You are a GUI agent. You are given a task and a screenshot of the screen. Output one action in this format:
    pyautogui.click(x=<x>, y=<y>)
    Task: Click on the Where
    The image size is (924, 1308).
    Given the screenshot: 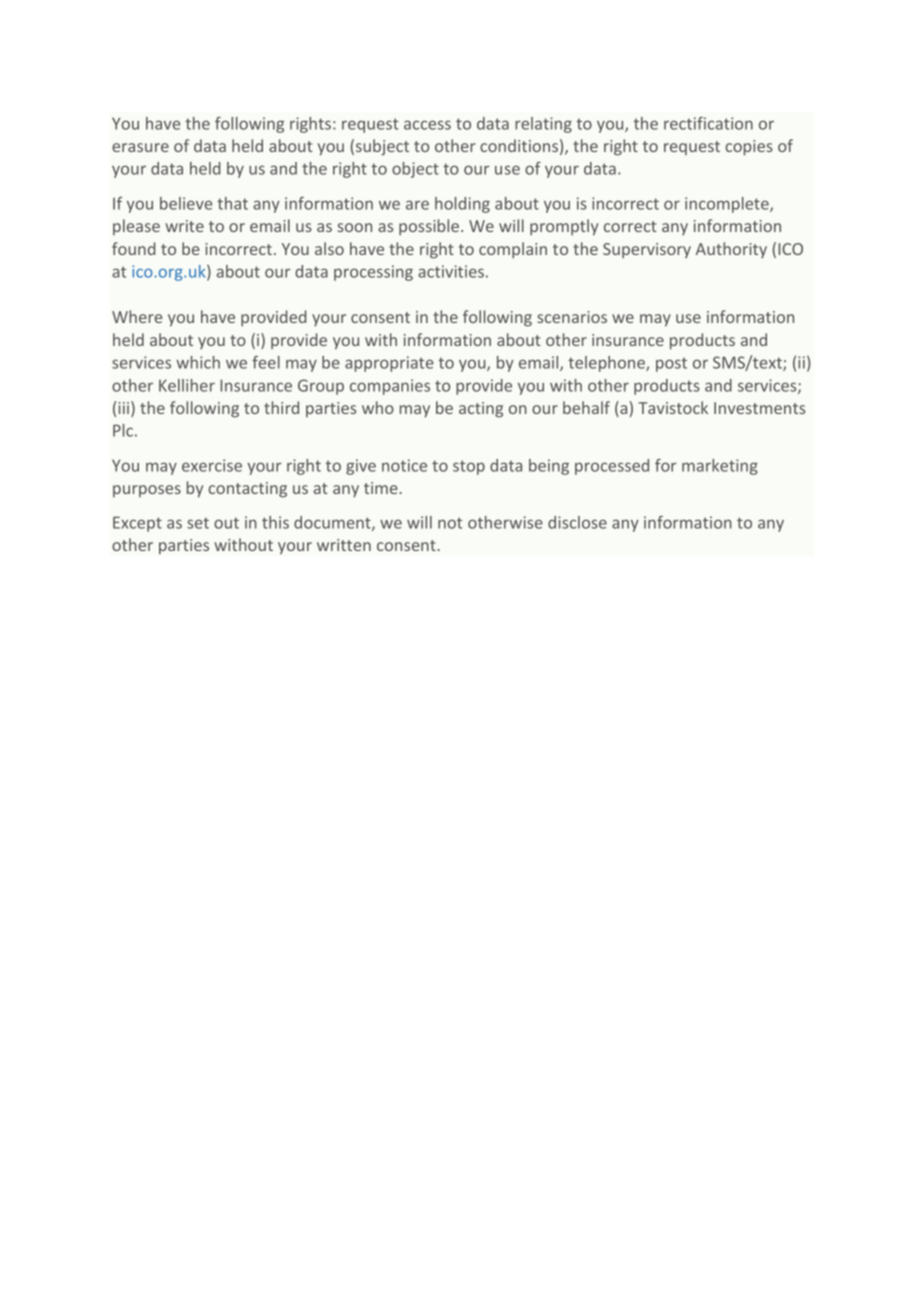 What is the action you would take?
    pyautogui.click(x=137, y=316)
